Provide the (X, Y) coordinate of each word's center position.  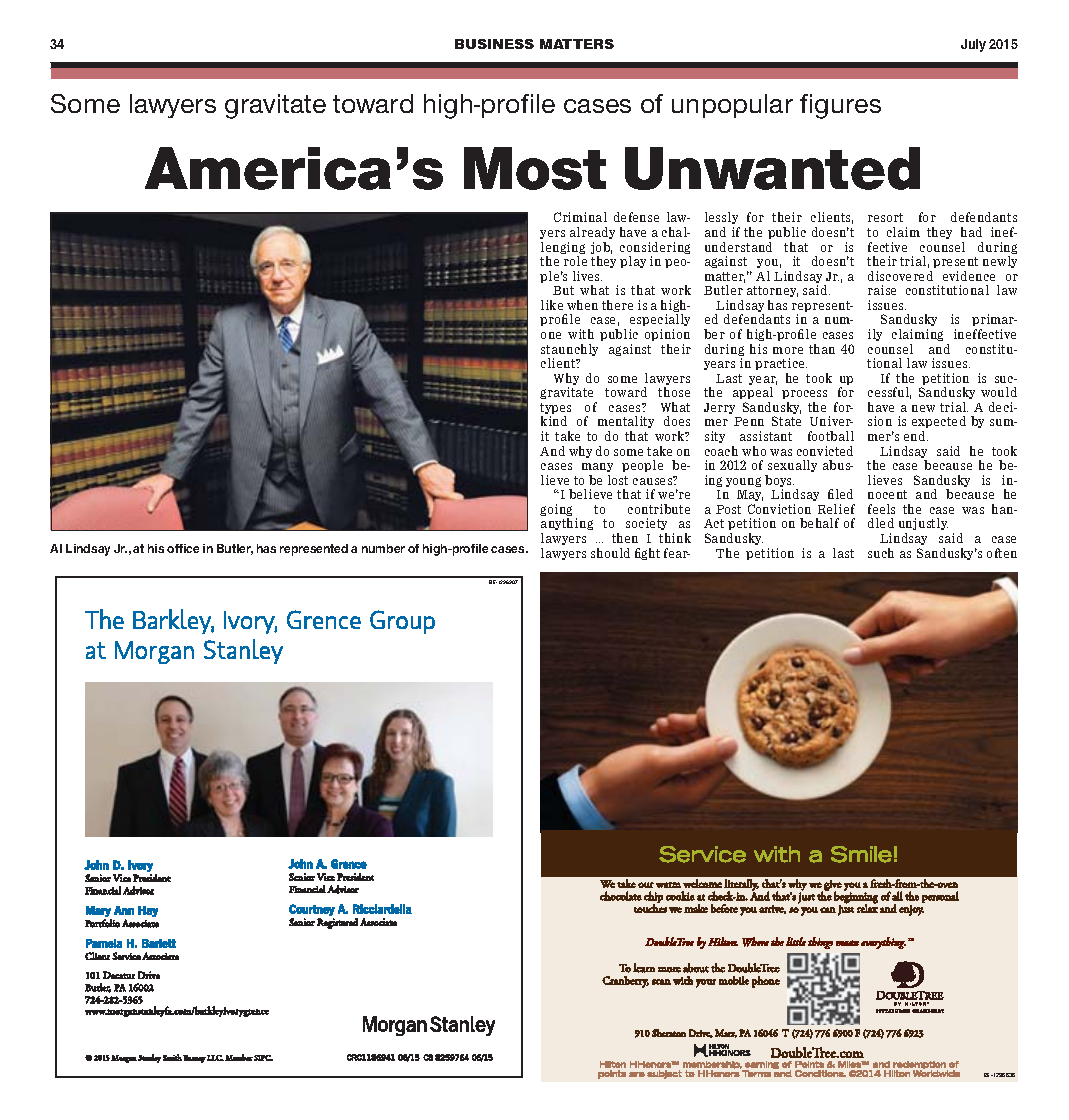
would (999, 392)
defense (636, 217)
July (973, 45)
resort (885, 217)
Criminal (580, 217)
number (383, 548)
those (674, 392)
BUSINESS (494, 44)
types (555, 410)
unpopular (732, 106)
